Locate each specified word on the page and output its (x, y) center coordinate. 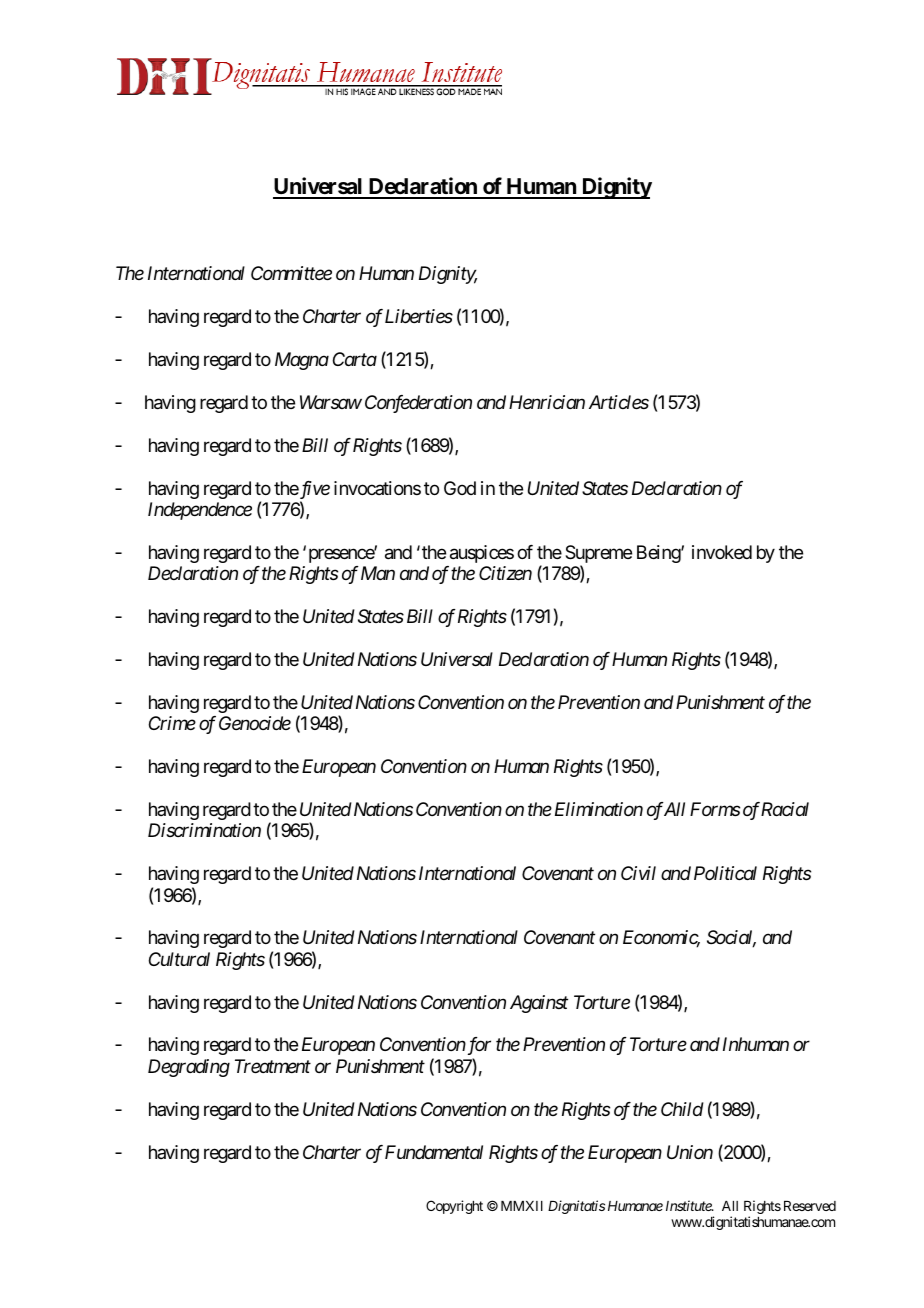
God (460, 488)
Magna (302, 361)
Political (725, 873)
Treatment (273, 1066)
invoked (722, 552)
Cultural (179, 959)
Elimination (599, 809)
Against (539, 1004)
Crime (172, 723)
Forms (715, 809)
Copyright (454, 1207)
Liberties (419, 316)
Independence (200, 511)
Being (659, 554)
